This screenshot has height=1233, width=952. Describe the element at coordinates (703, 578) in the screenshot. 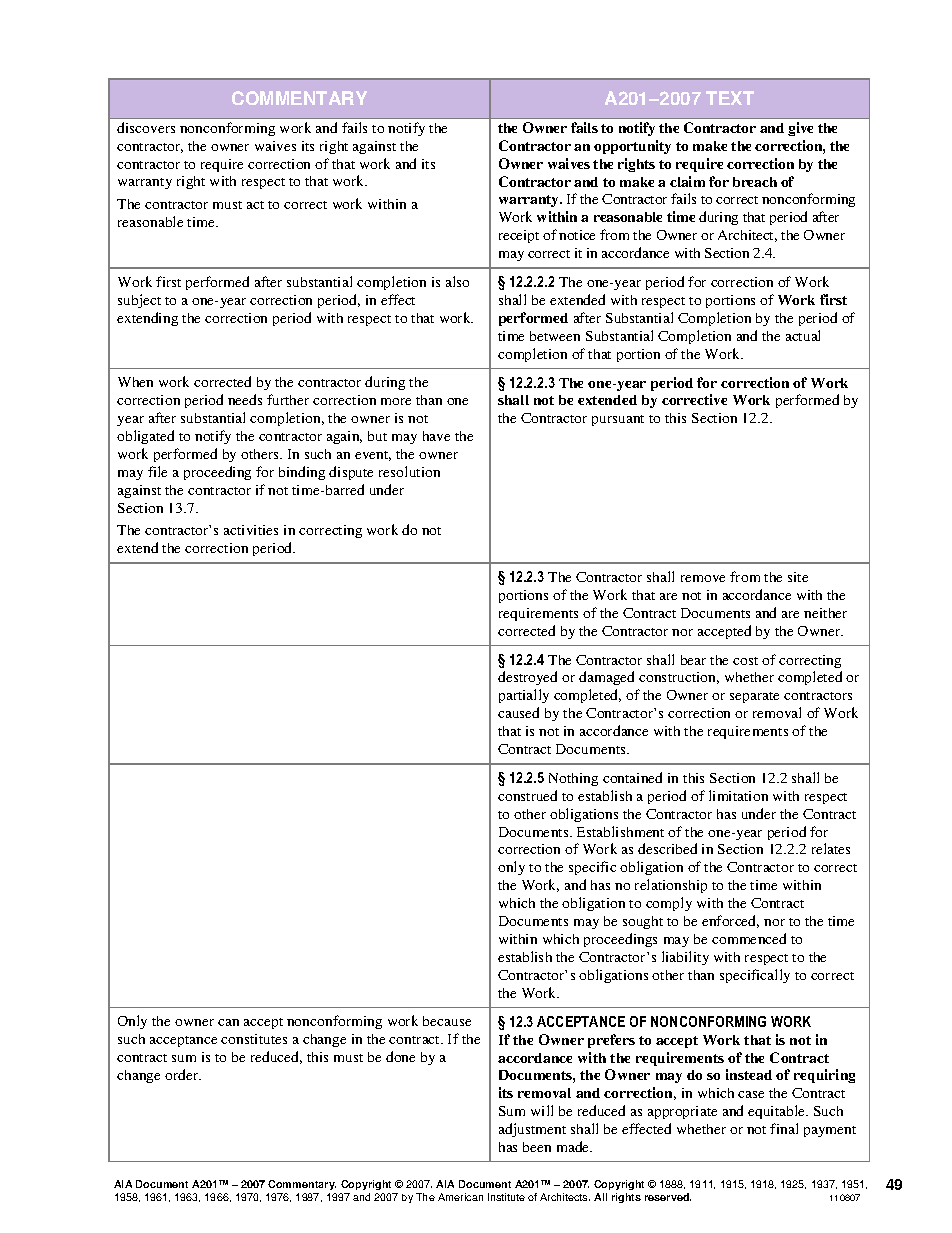

I see `remove` at that location.
